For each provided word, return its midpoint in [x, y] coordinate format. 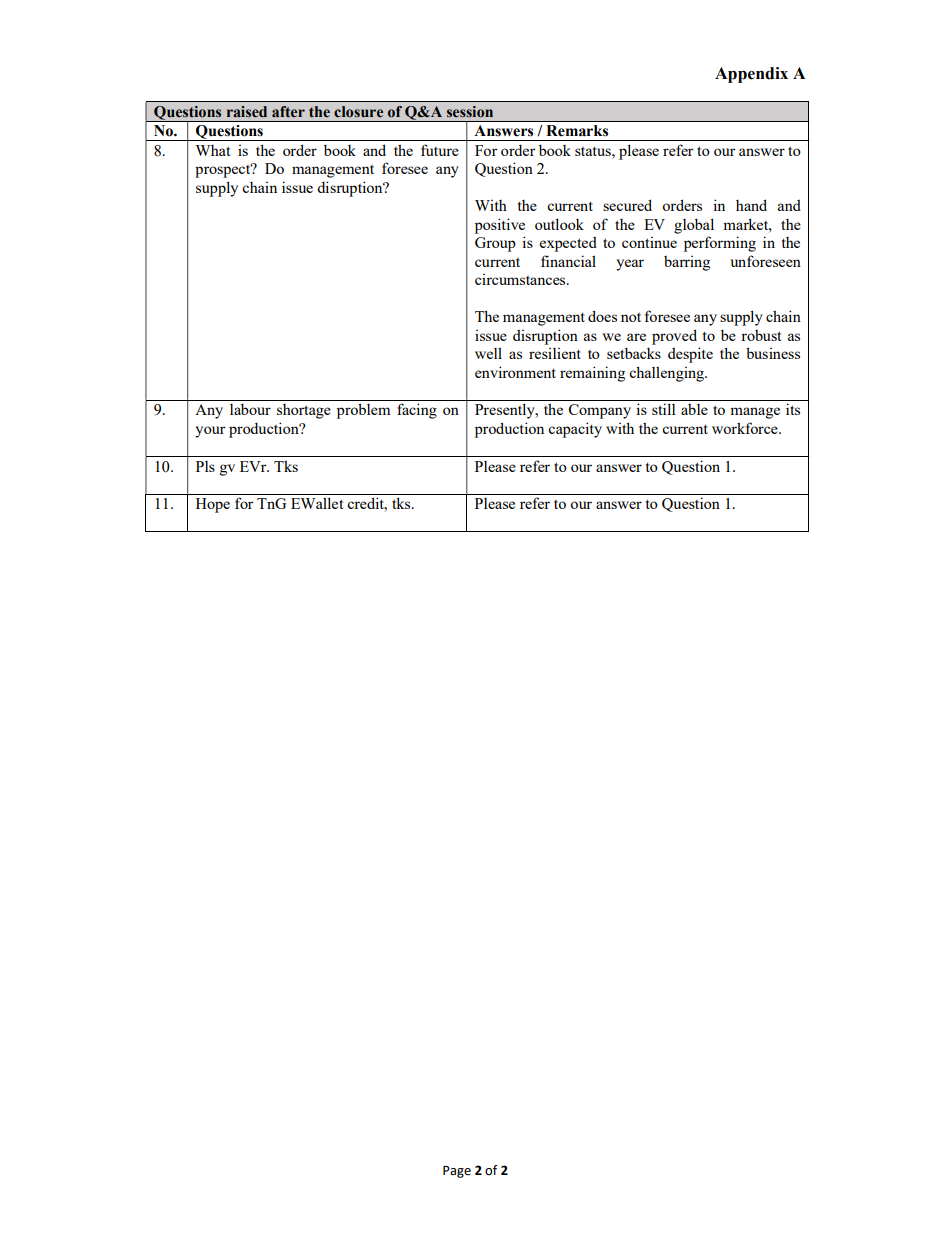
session [470, 112]
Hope [213, 505]
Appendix [751, 75]
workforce [746, 428]
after [288, 111]
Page [457, 1172]
